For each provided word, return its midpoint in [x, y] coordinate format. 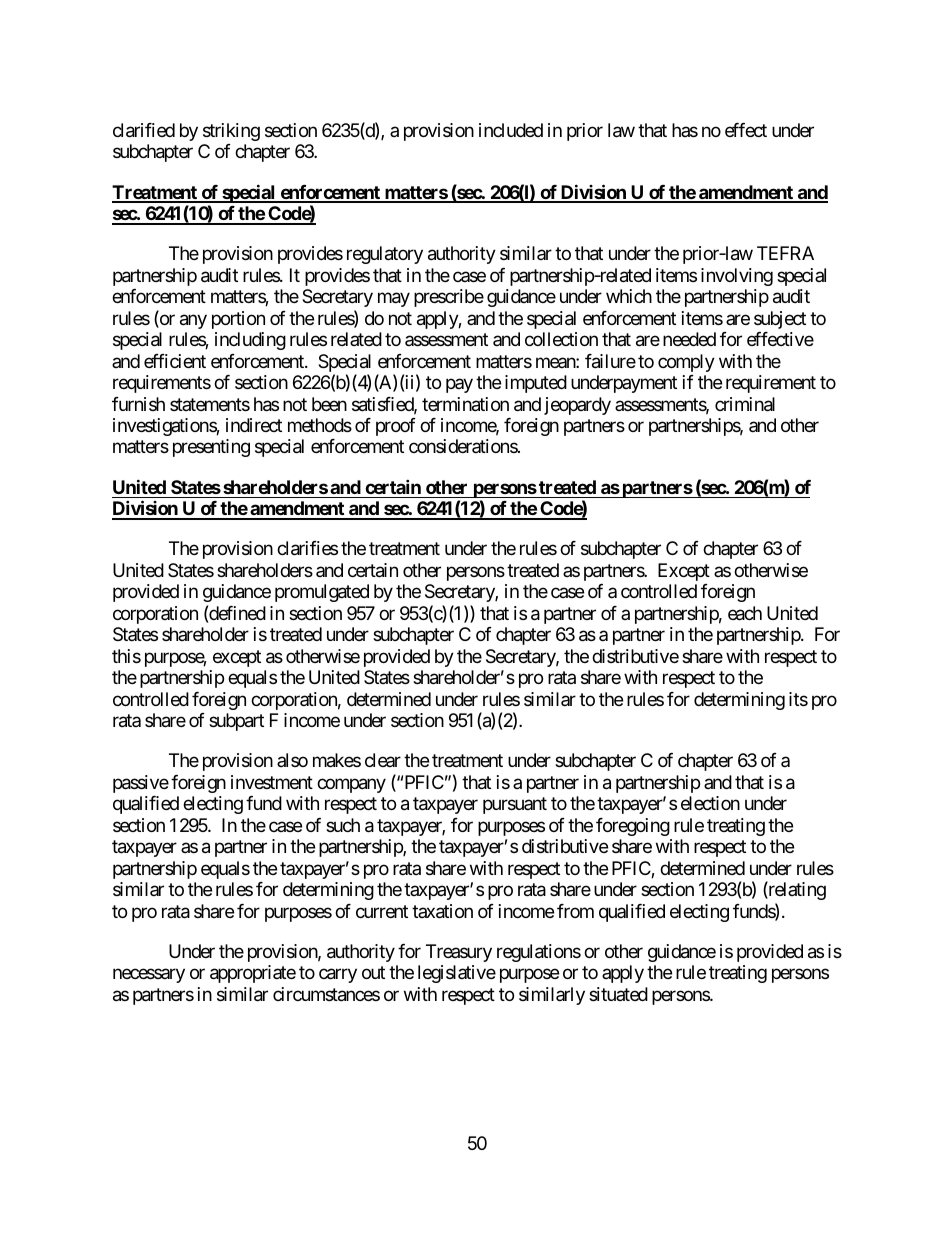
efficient [175, 361]
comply [686, 363]
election [710, 803]
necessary [149, 976]
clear [383, 760]
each [745, 613]
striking [231, 132]
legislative [457, 974]
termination [465, 404]
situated [618, 994]
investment [272, 782]
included [511, 130]
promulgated [322, 593]
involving [737, 277]
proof [396, 427]
